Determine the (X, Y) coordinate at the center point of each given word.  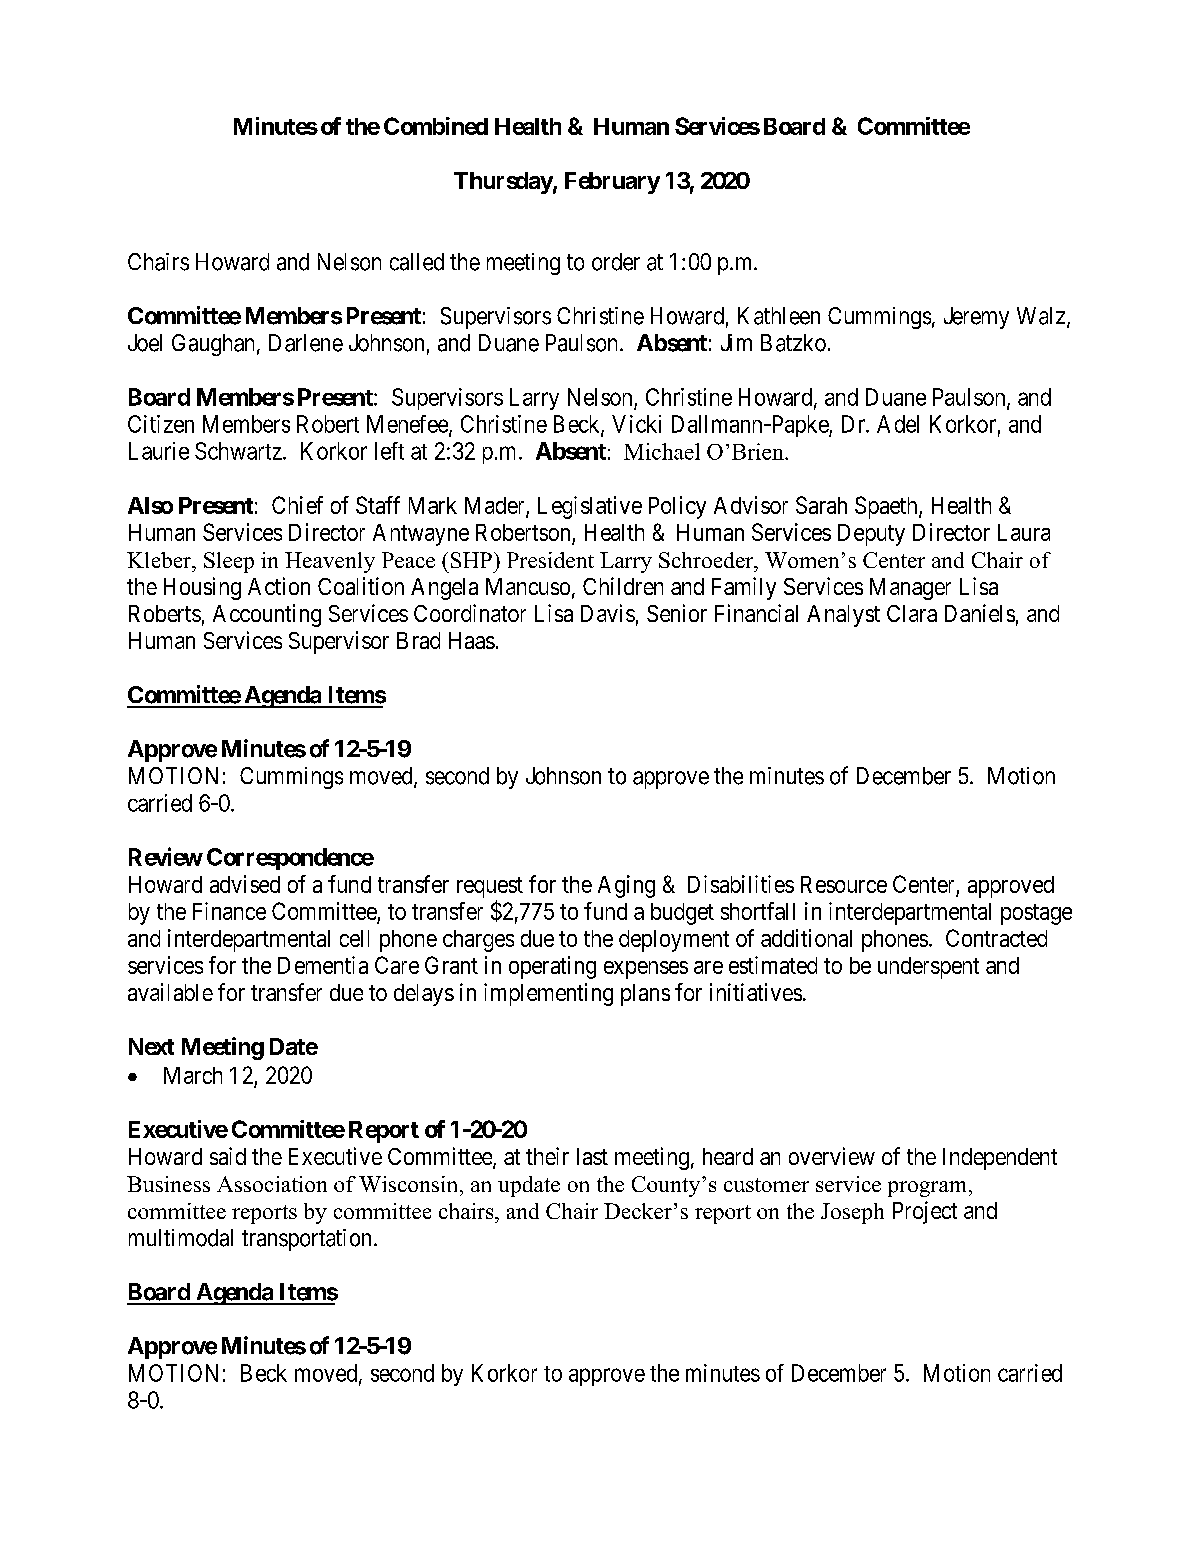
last (592, 1156)
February (612, 183)
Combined (436, 126)
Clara (912, 613)
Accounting (267, 615)
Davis (608, 613)
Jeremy (976, 318)
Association (272, 1184)
